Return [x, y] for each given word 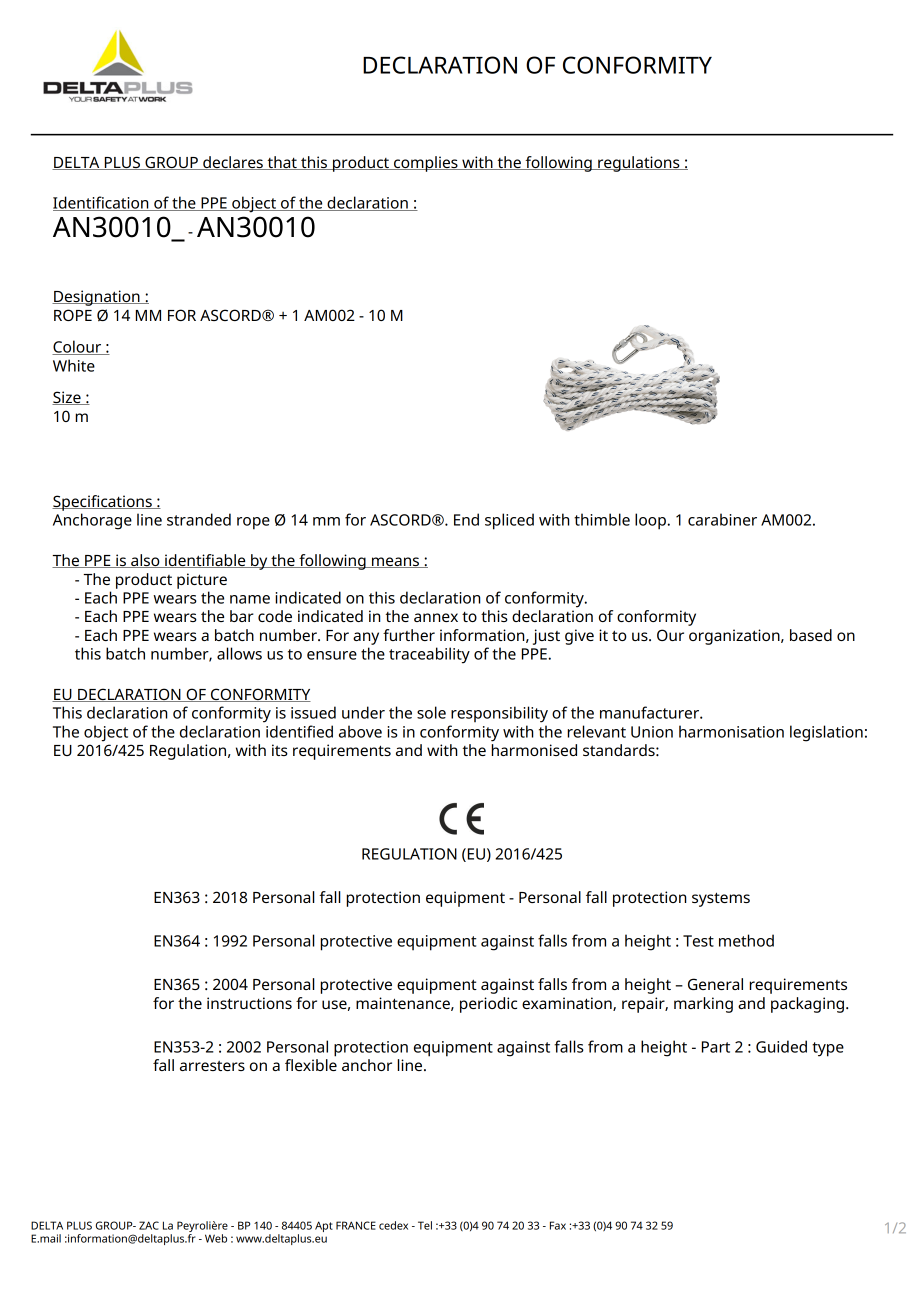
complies [426, 164]
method [746, 940]
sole [431, 712]
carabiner [722, 519]
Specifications [103, 503]
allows [239, 653]
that [282, 163]
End [466, 519]
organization [735, 637]
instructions [249, 1003]
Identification [102, 203]
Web [216, 1238]
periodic [488, 1005]
